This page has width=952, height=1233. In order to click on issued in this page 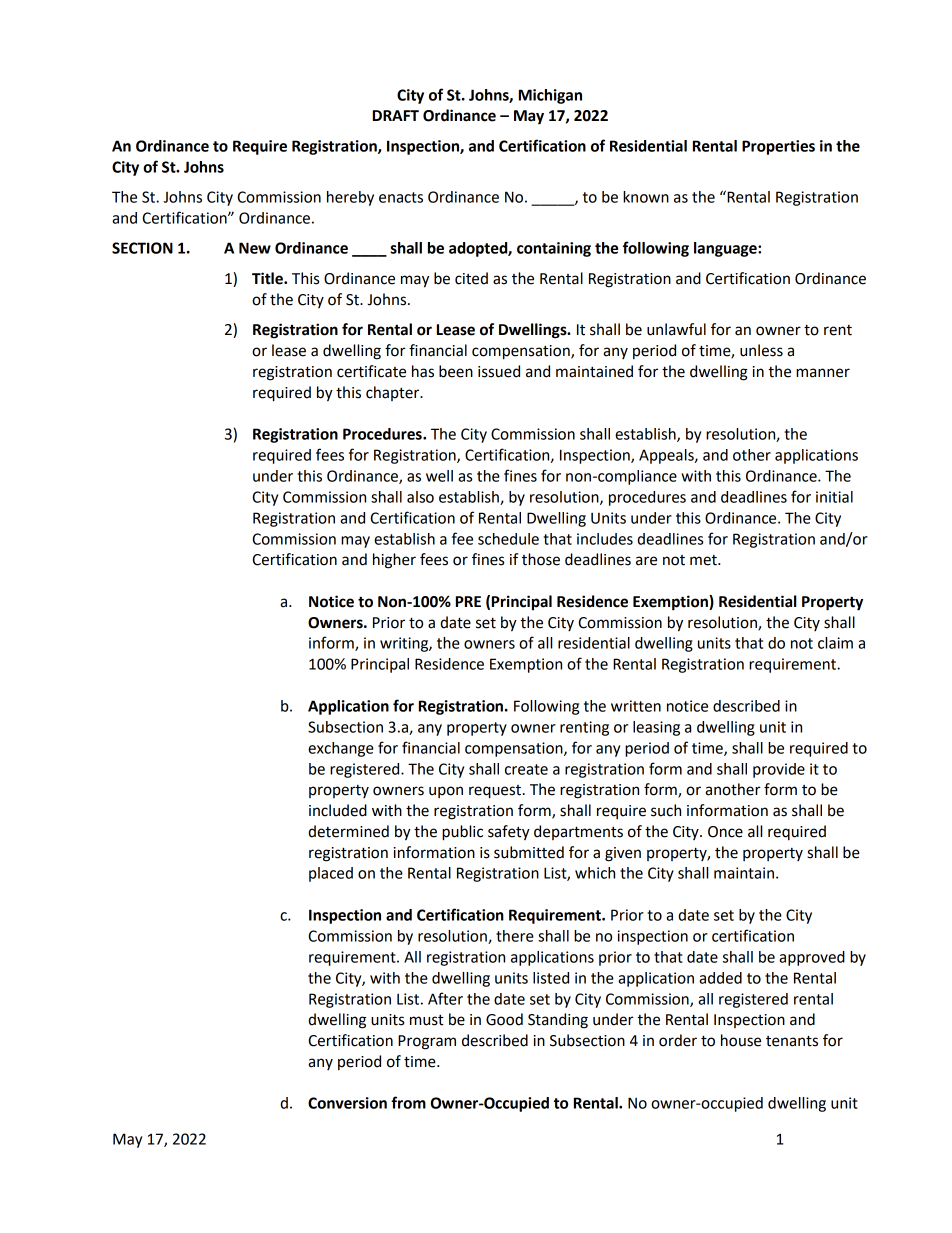, I will do `click(499, 371)`.
